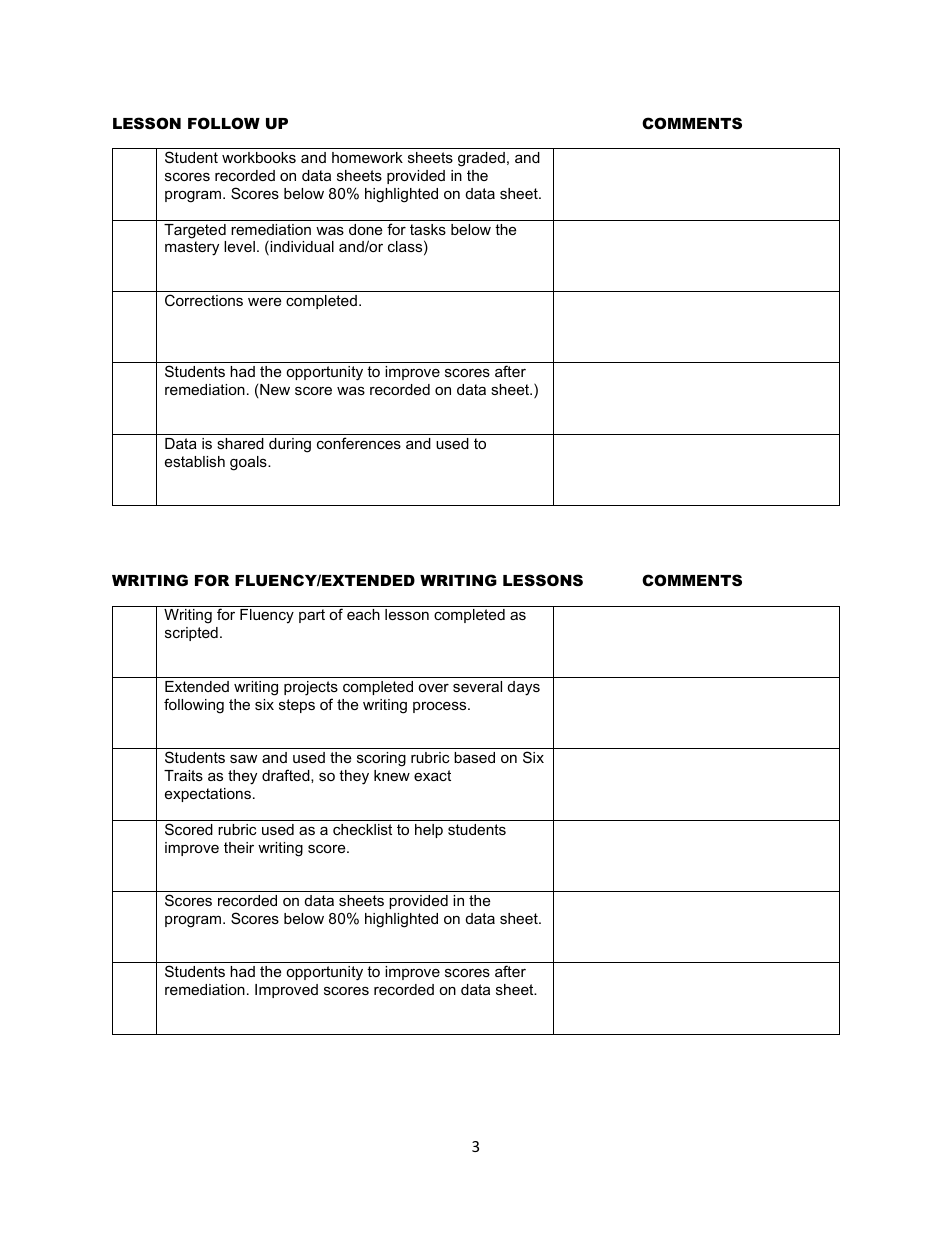 This page has height=1233, width=952. Describe the element at coordinates (240, 443) in the page. I see `shared` at that location.
